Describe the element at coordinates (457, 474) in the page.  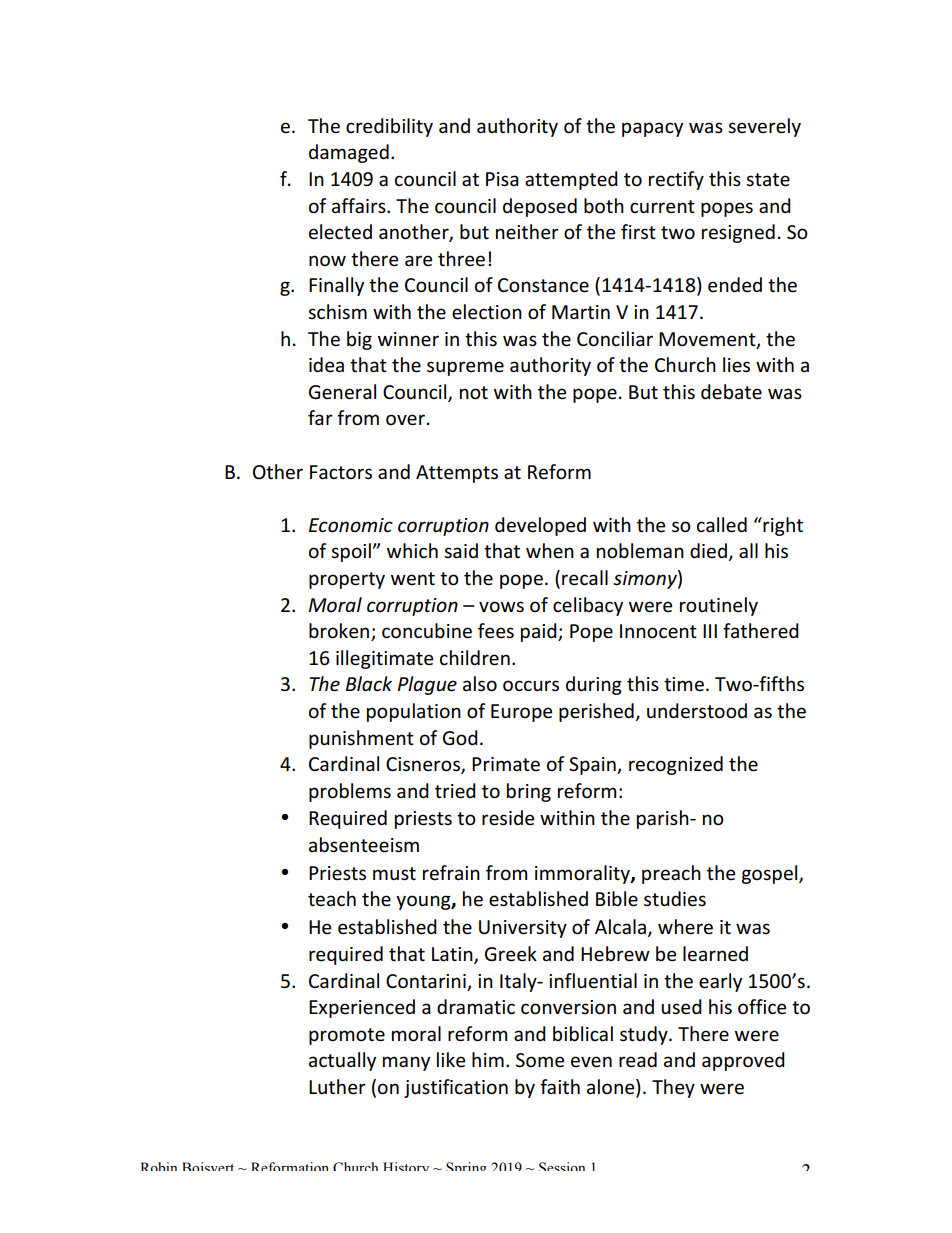
I see `Attempts` at that location.
